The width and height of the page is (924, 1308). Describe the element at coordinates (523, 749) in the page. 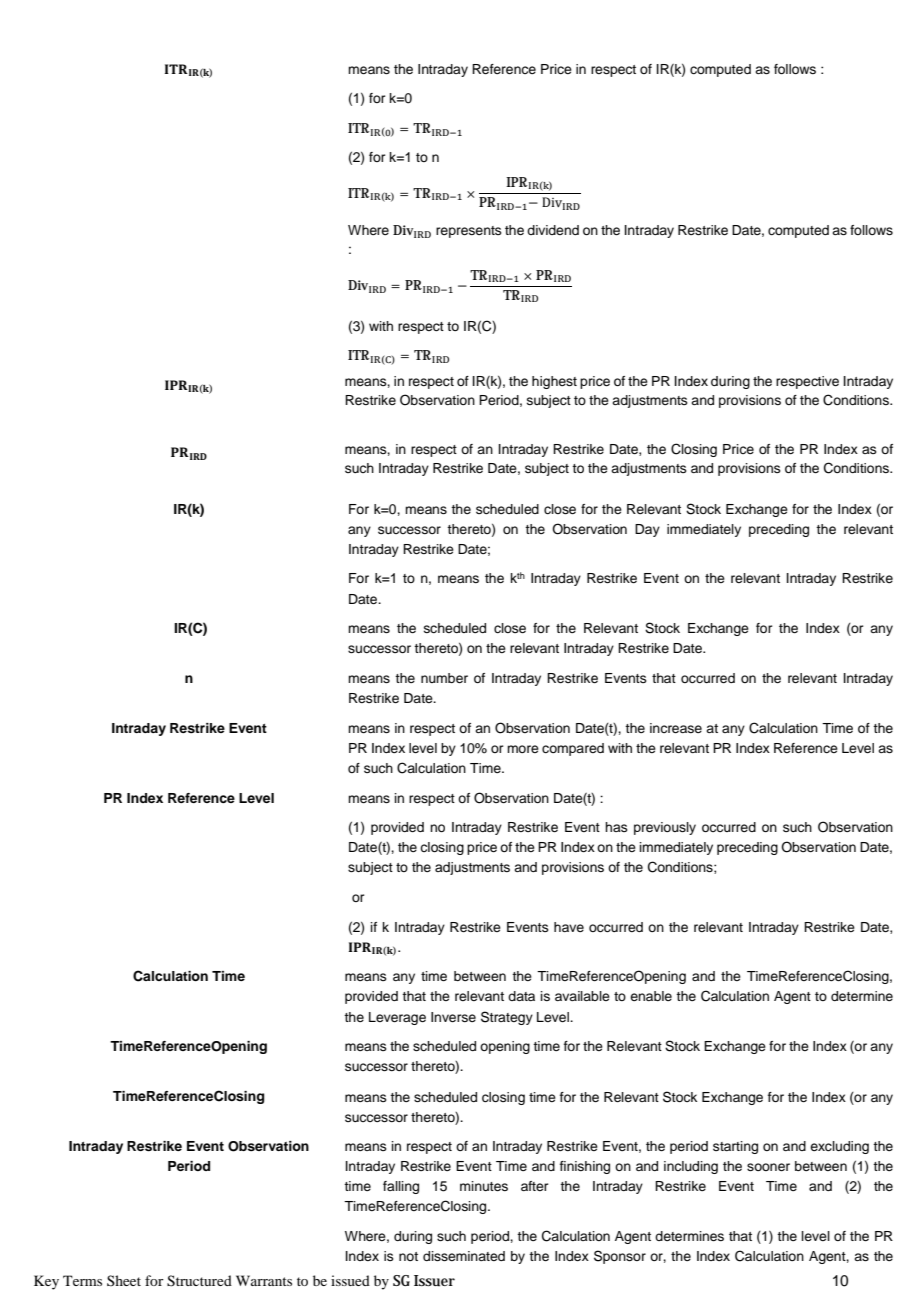

I see `more` at that location.
